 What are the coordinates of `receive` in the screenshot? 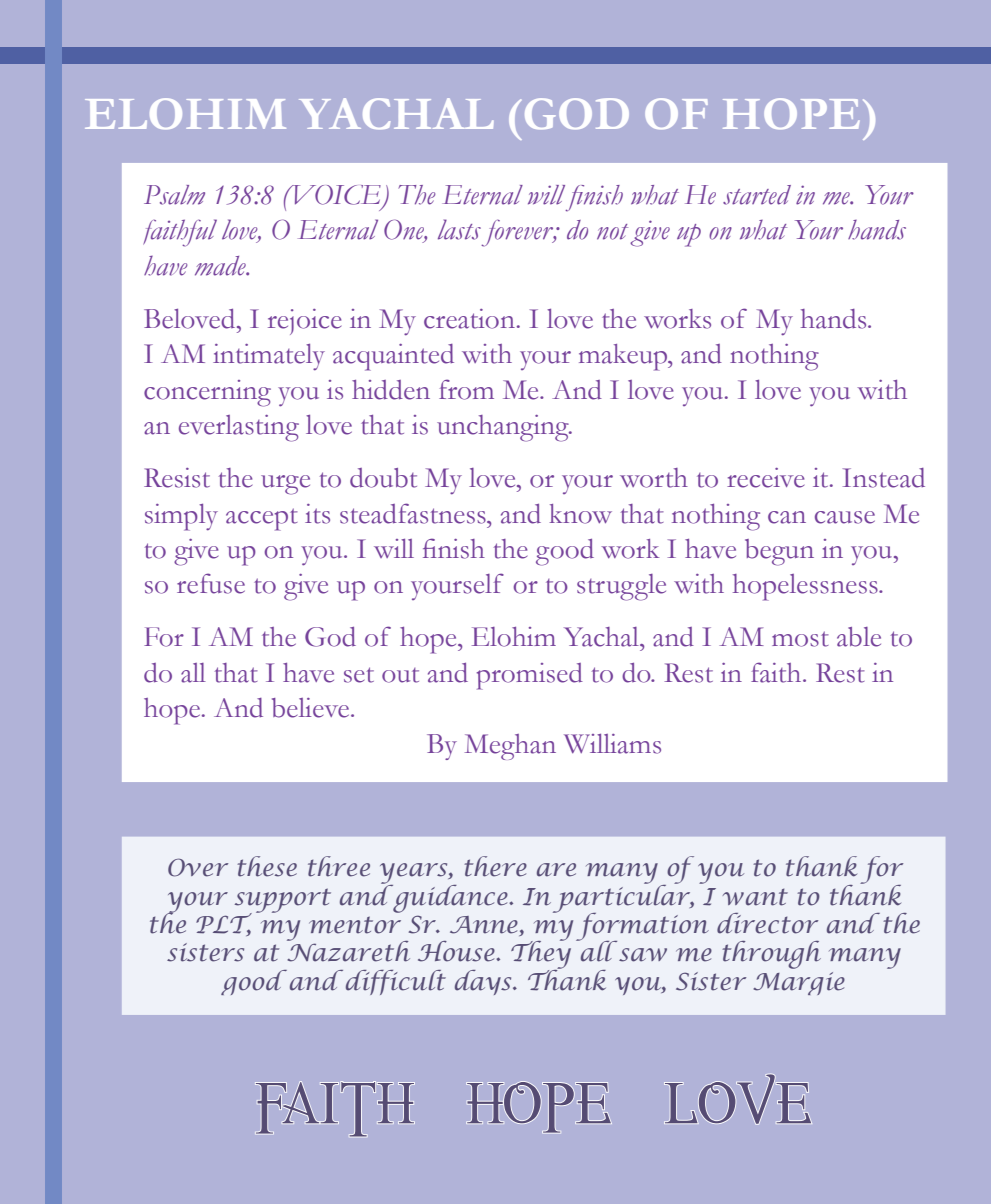 It's located at (765, 478).
